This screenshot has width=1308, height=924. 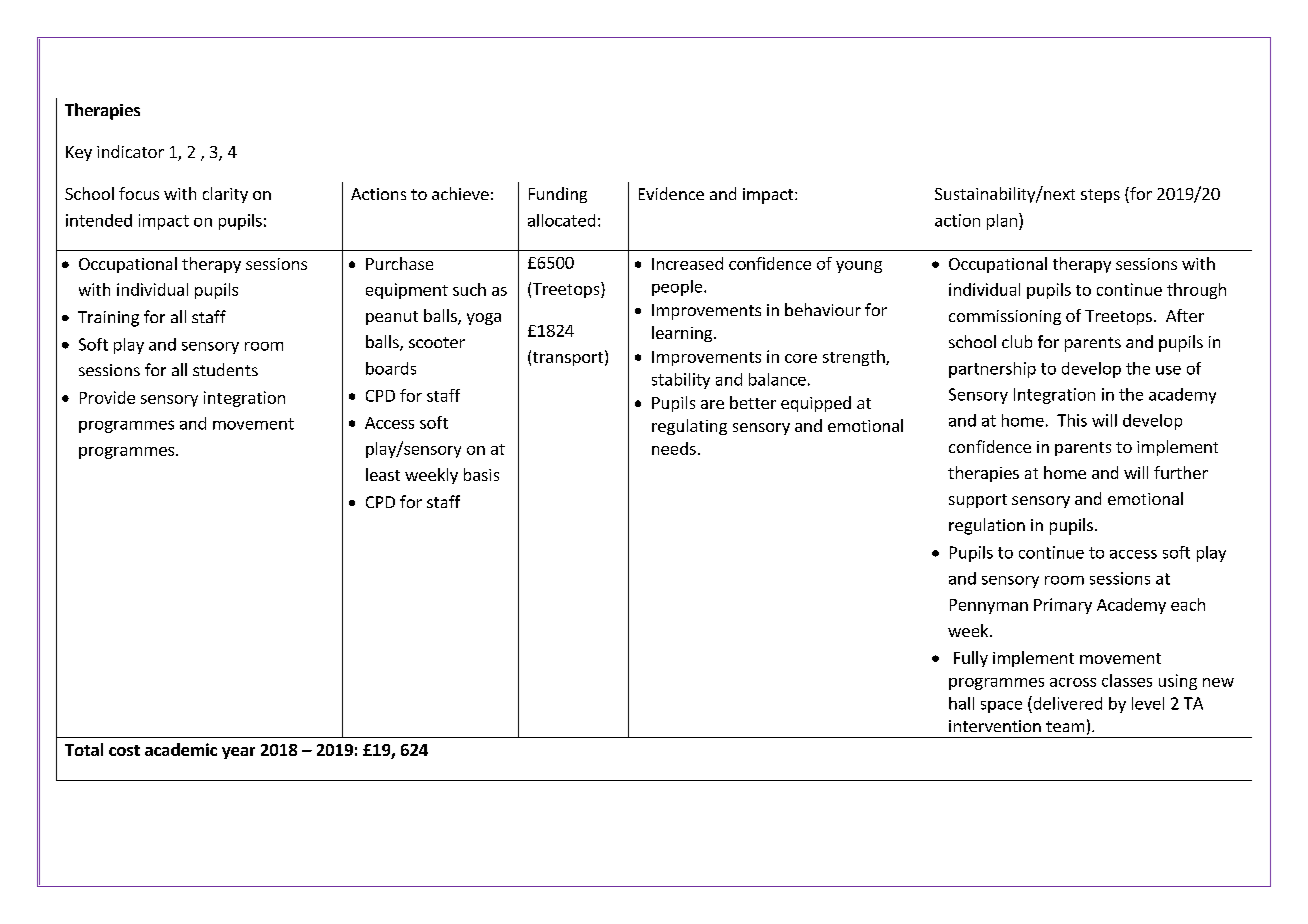 I want to click on steps, so click(x=1100, y=196).
